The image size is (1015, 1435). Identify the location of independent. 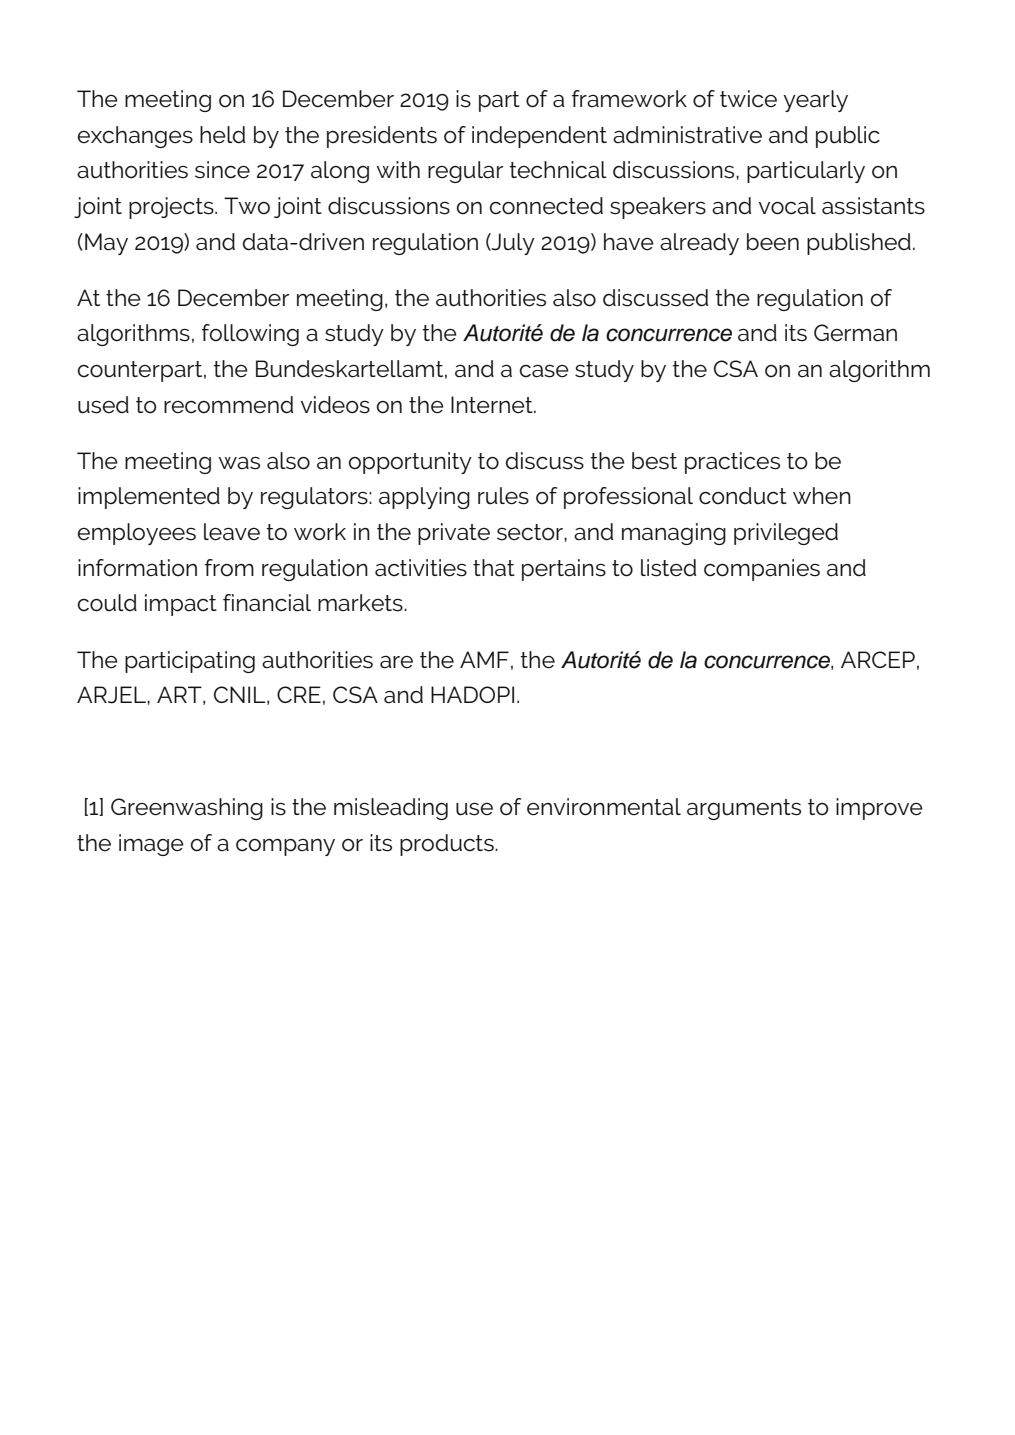
(539, 137).
